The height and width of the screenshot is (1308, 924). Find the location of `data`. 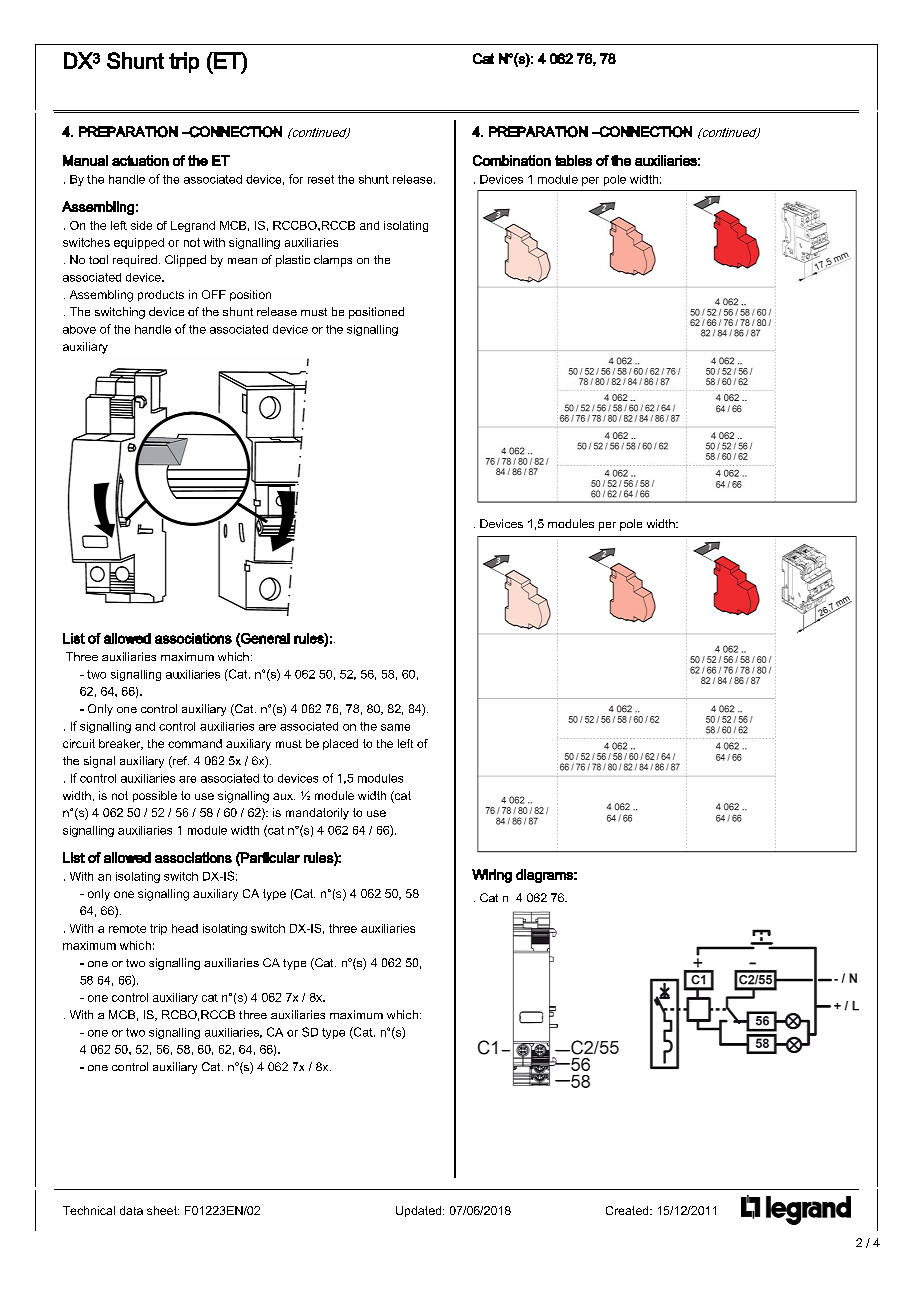

data is located at coordinates (131, 1210).
